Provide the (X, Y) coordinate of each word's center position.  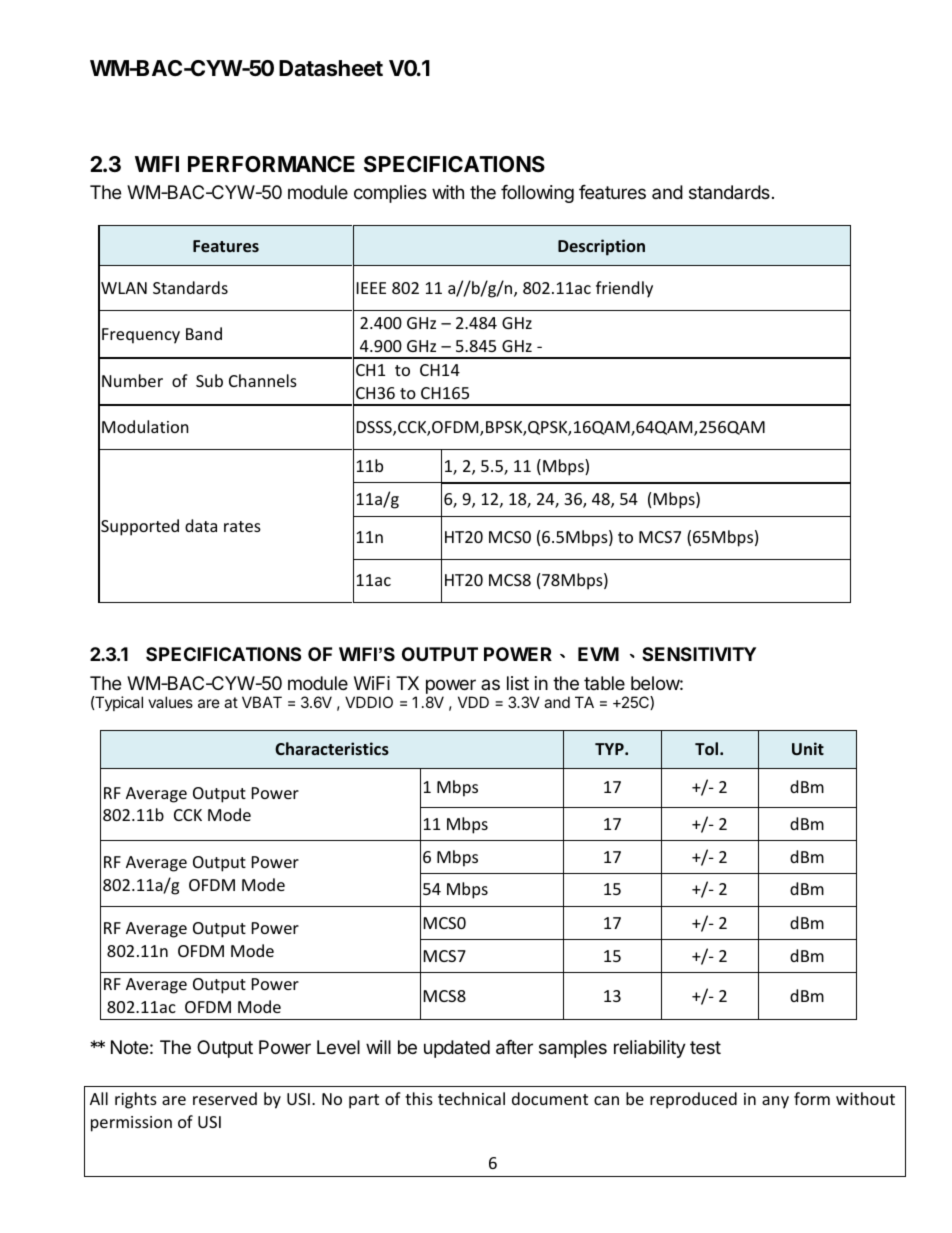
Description (601, 247)
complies (390, 194)
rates (242, 526)
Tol (708, 748)
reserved (225, 1098)
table (604, 683)
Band (204, 333)
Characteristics (332, 748)
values (170, 702)
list (518, 683)
